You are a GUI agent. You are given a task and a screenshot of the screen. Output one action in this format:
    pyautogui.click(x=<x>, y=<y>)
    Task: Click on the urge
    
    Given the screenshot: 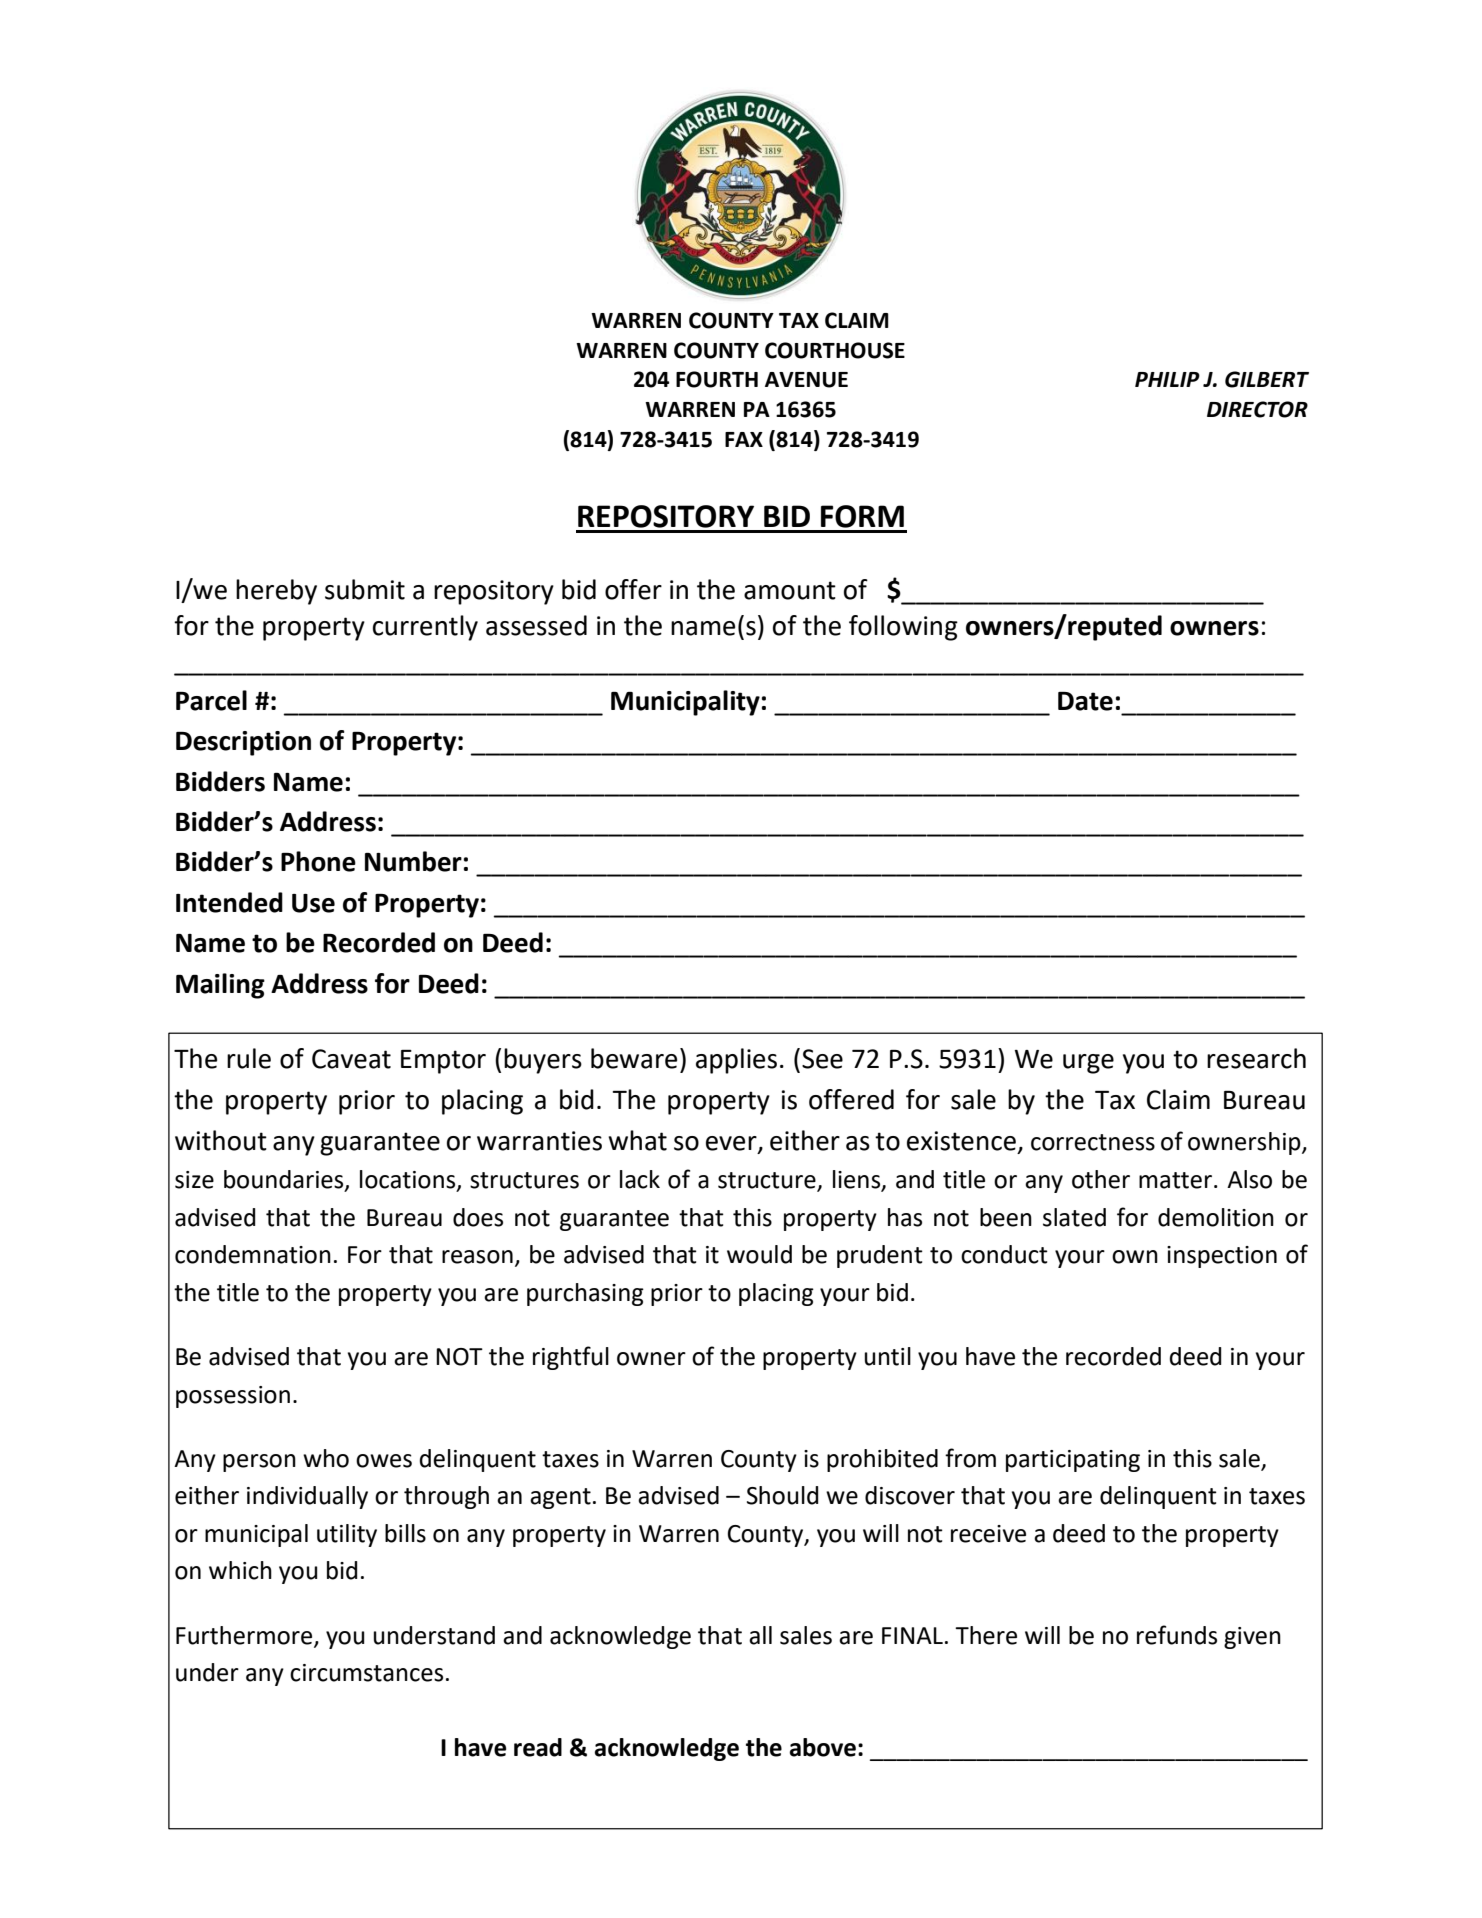 What is the action you would take?
    pyautogui.click(x=1088, y=1064)
